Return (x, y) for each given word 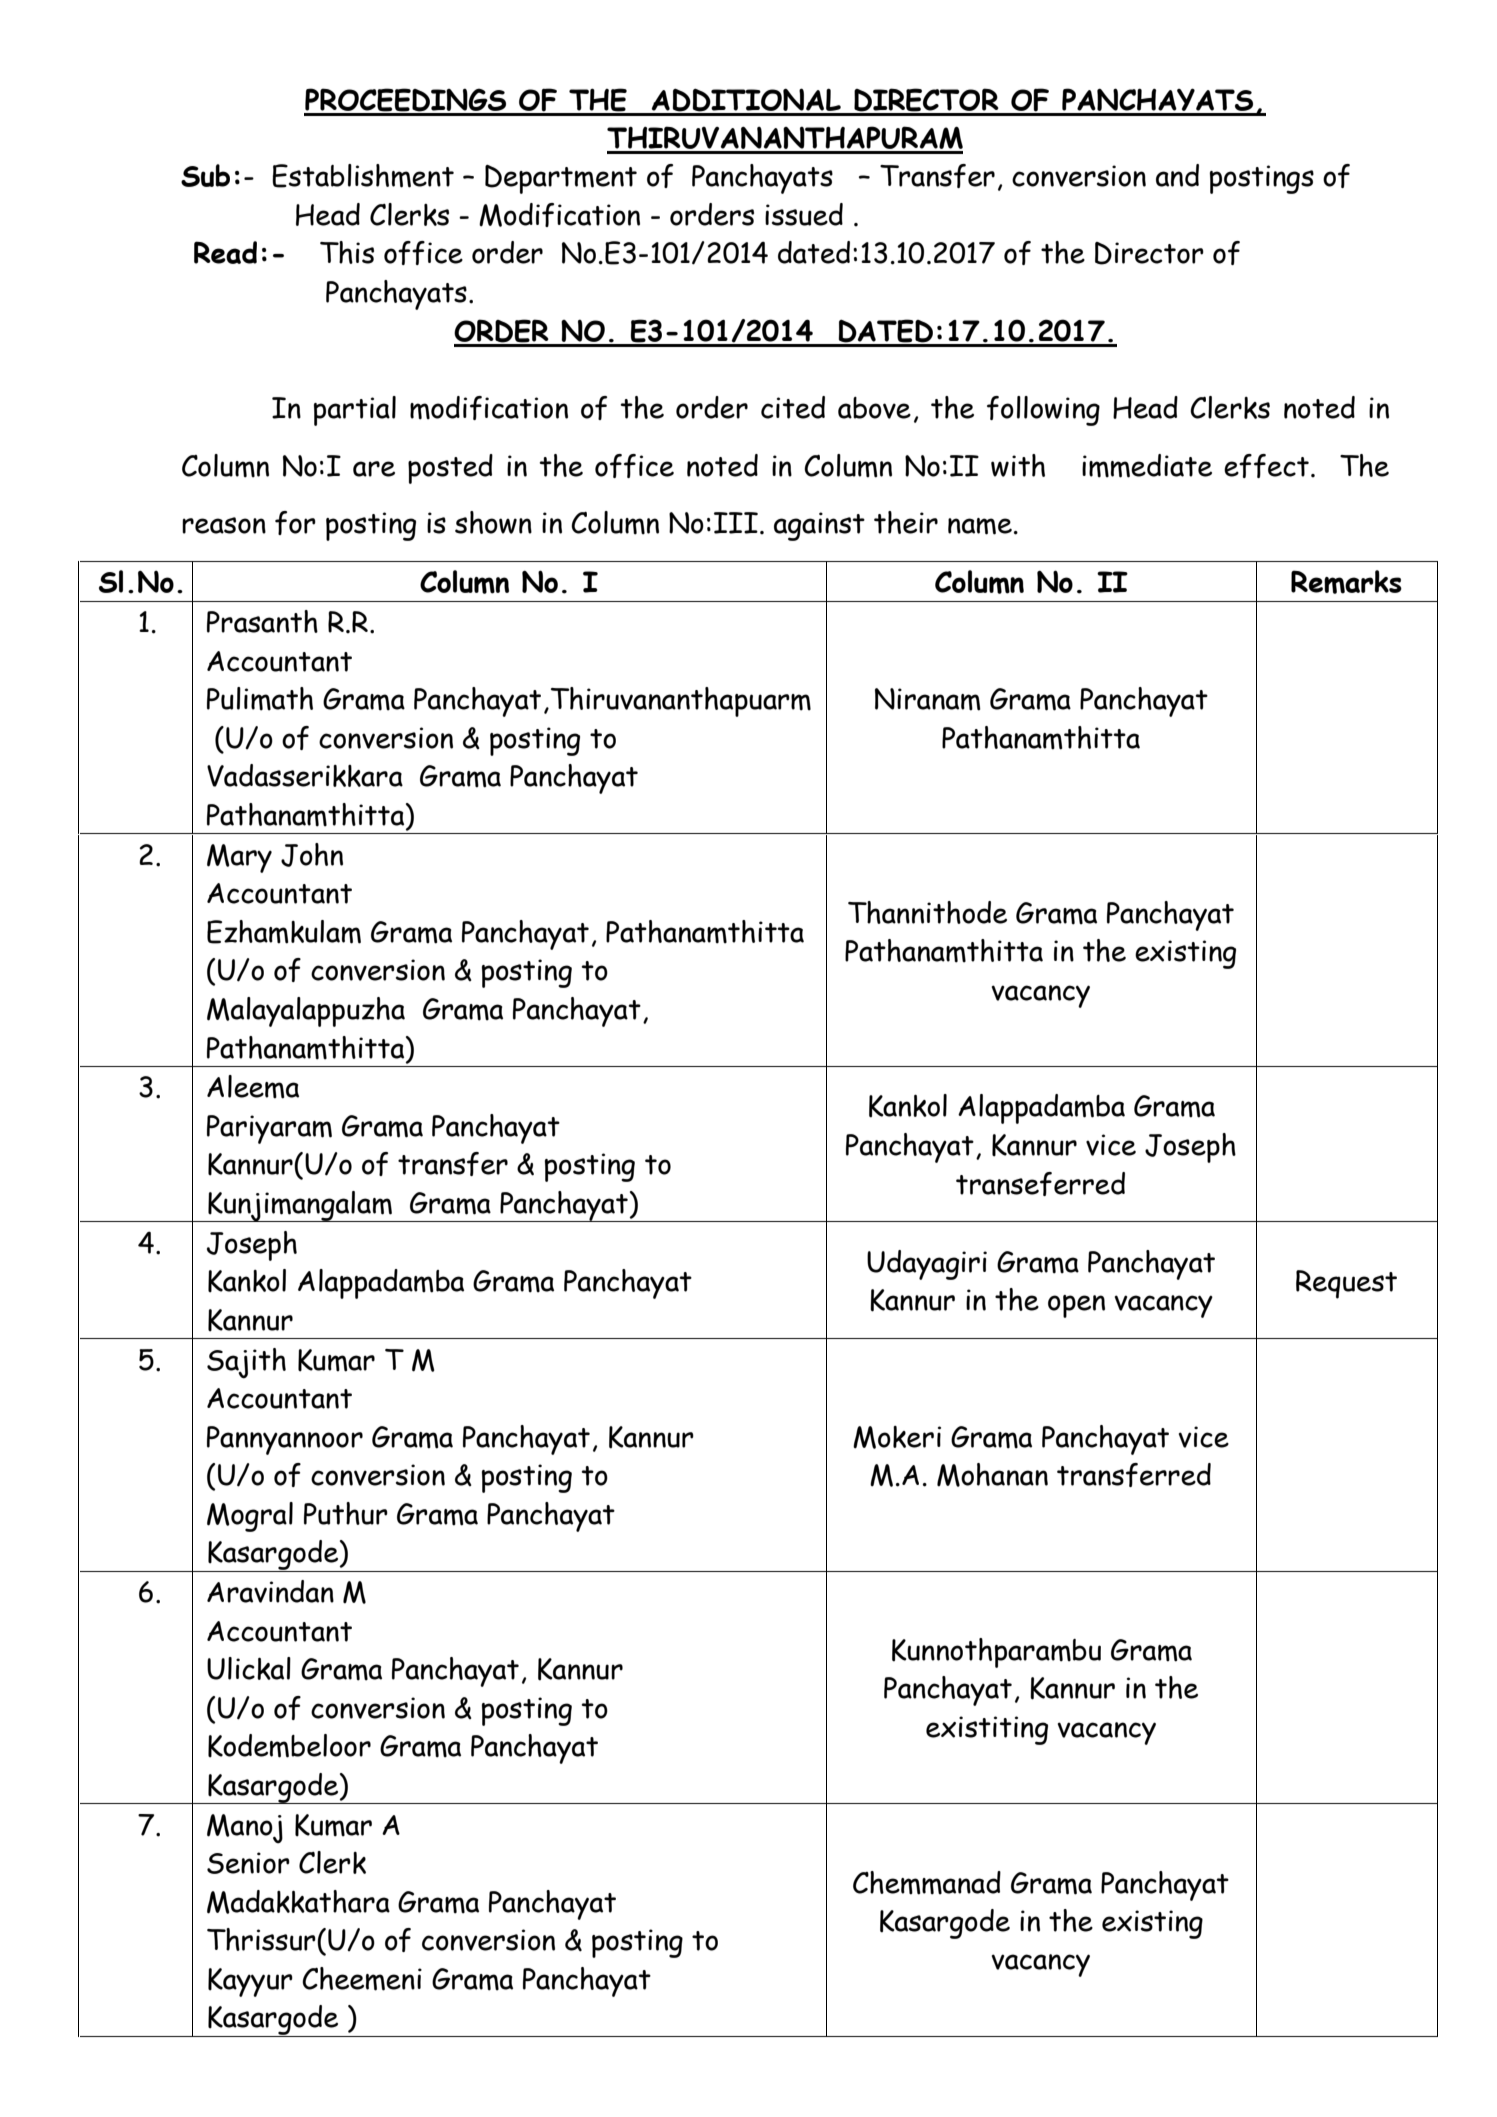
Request (1346, 1284)
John (312, 855)
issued (804, 214)
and (1177, 175)
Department (561, 179)
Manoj (245, 1829)
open (1076, 1306)
